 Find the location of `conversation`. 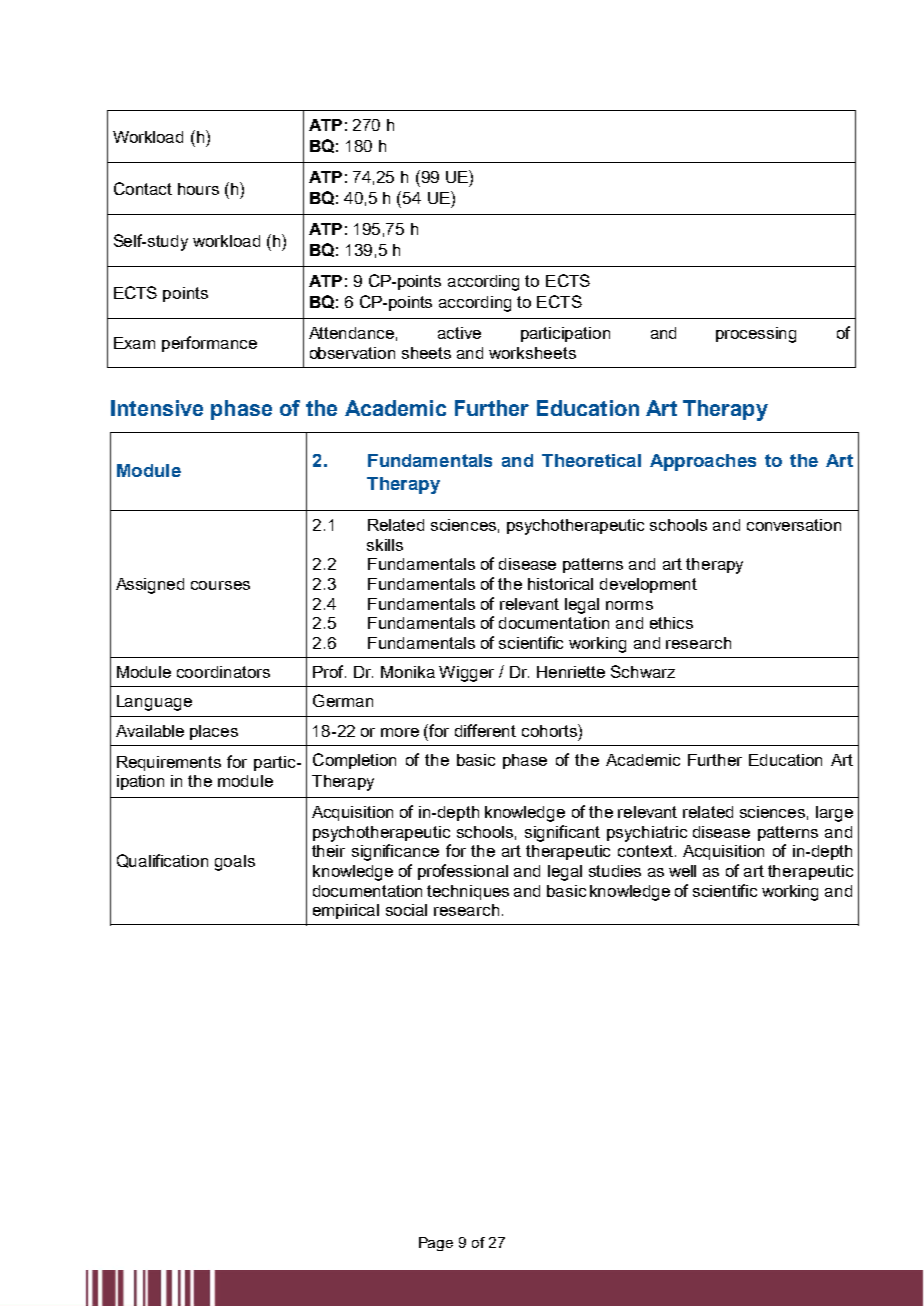

conversation is located at coordinates (794, 525).
